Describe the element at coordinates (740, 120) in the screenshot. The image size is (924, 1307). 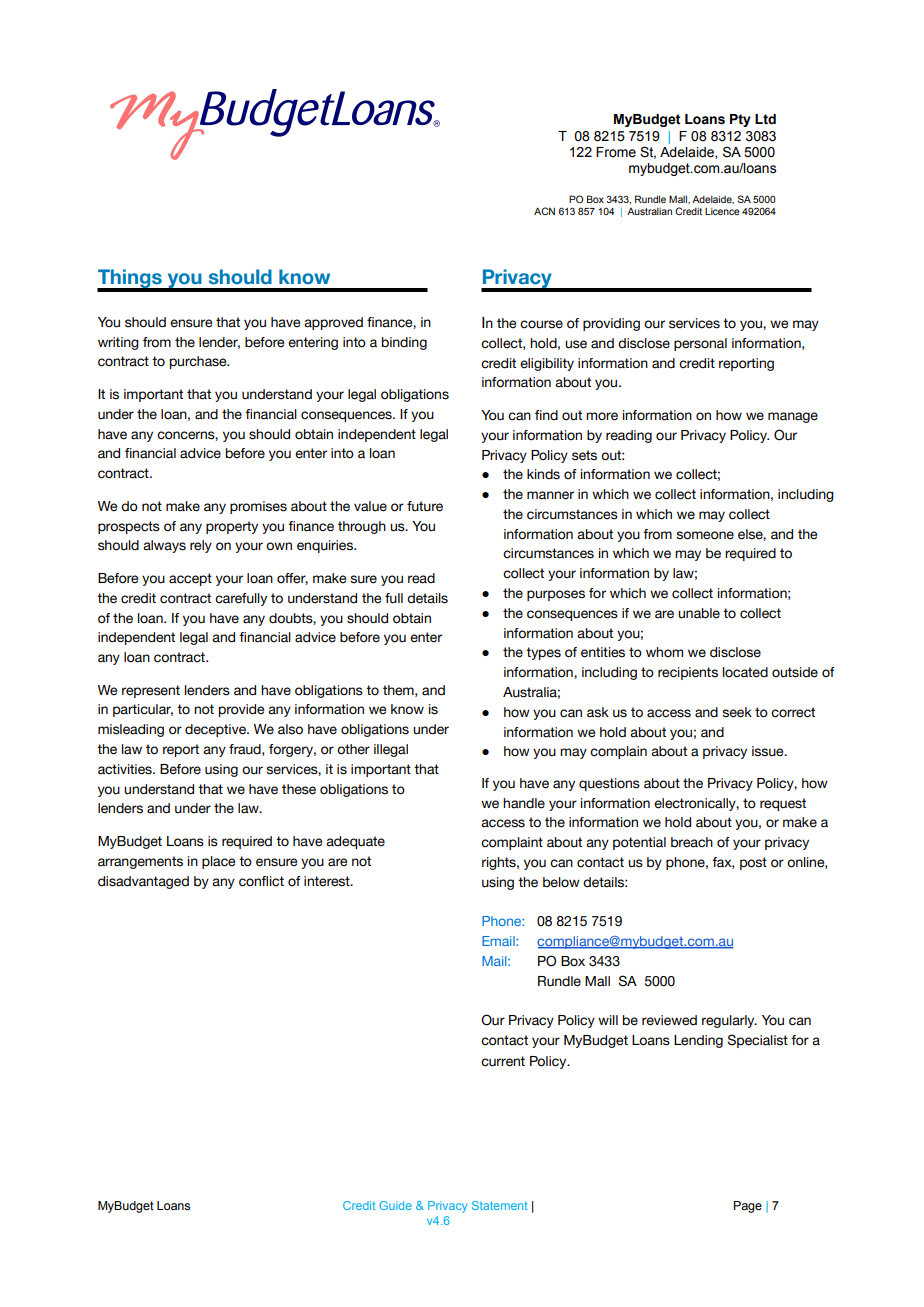
I see `Pty` at that location.
